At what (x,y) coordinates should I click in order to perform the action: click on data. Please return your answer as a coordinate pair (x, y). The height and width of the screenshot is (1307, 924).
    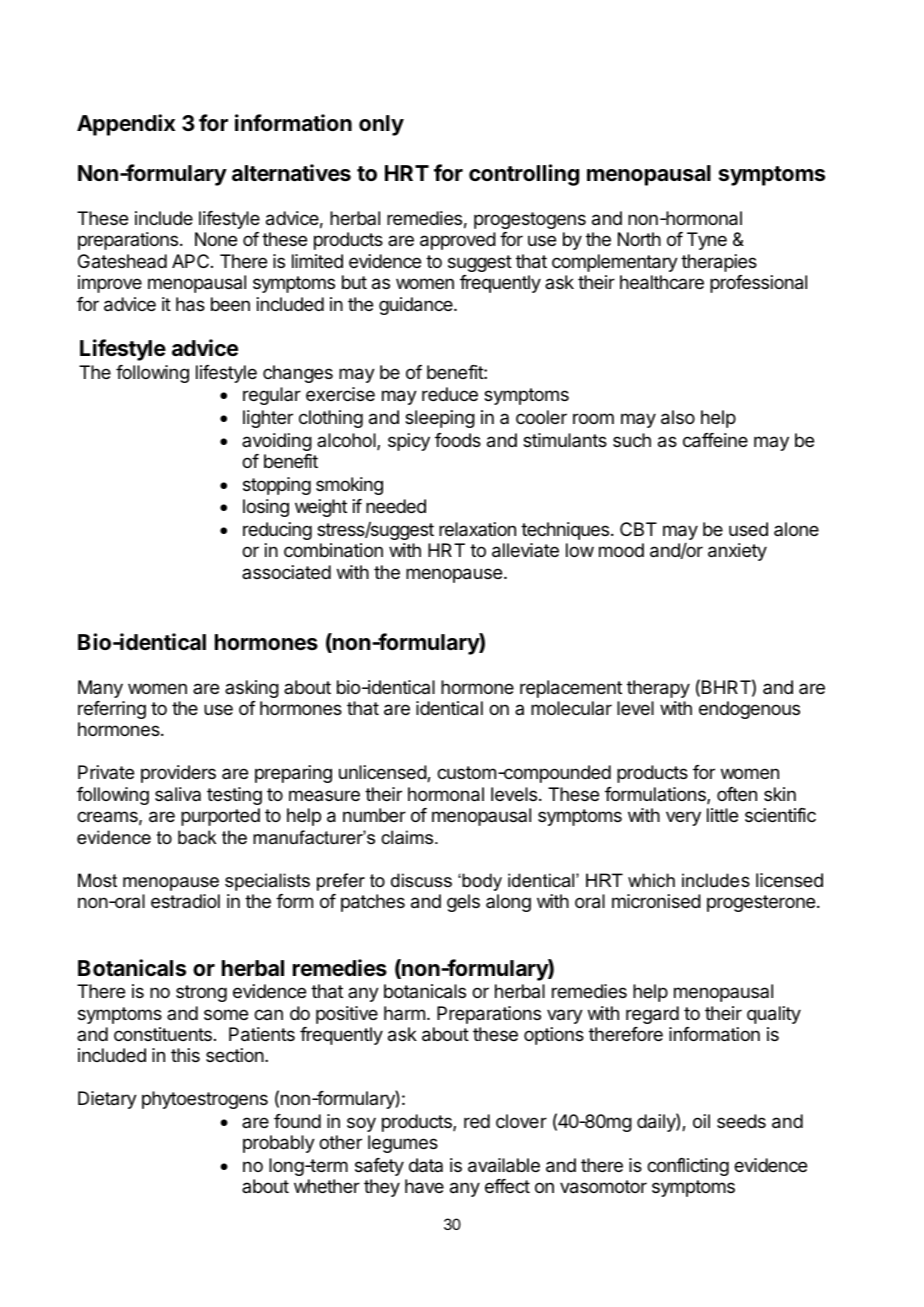
    Looking at the image, I should click on (426, 1165).
